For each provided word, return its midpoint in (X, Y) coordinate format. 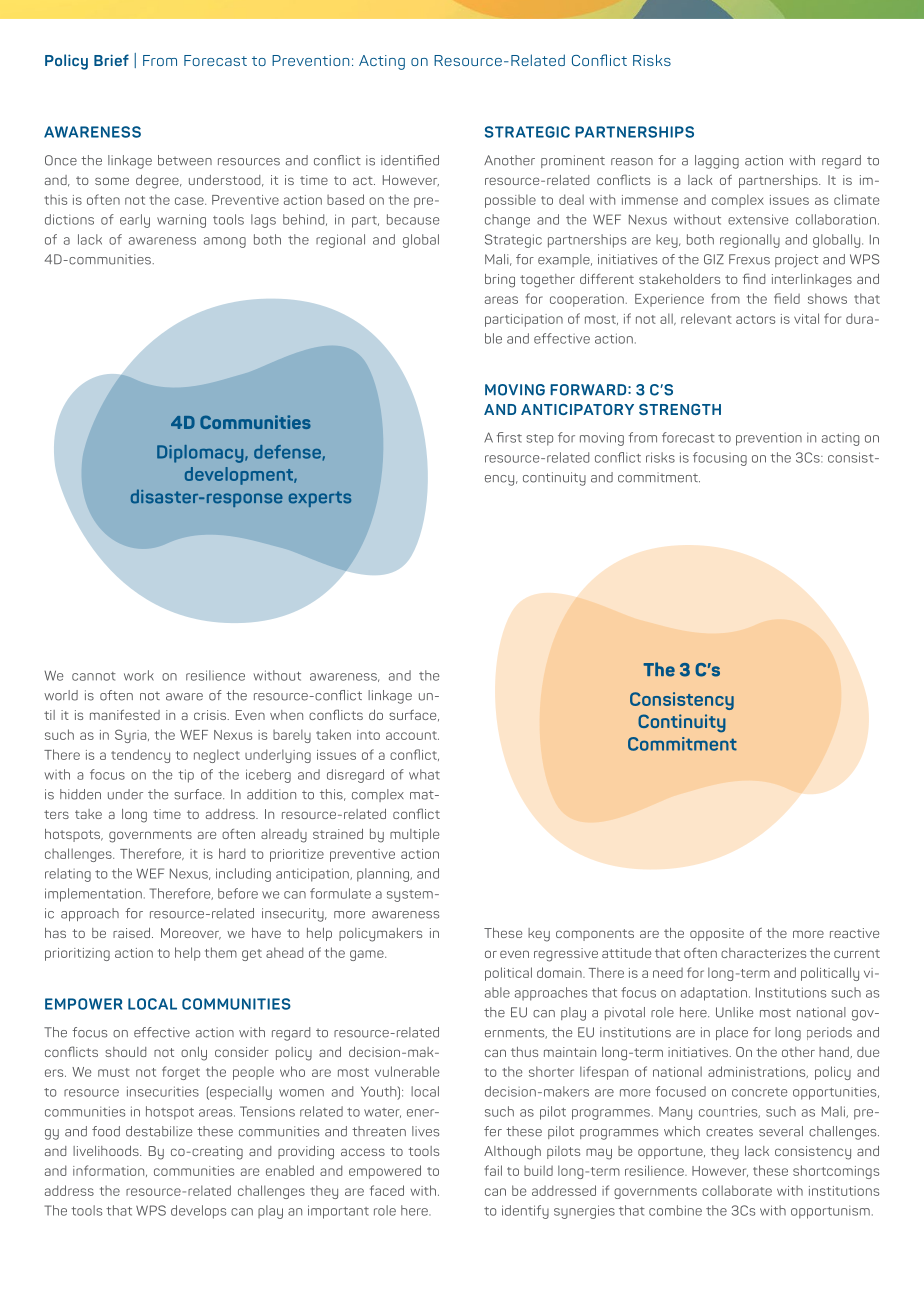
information (110, 1171)
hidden (80, 794)
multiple (414, 835)
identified (410, 160)
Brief (111, 60)
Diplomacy (201, 454)
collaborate (737, 1190)
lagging (717, 162)
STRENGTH (680, 409)
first (509, 437)
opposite (717, 934)
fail (493, 1170)
